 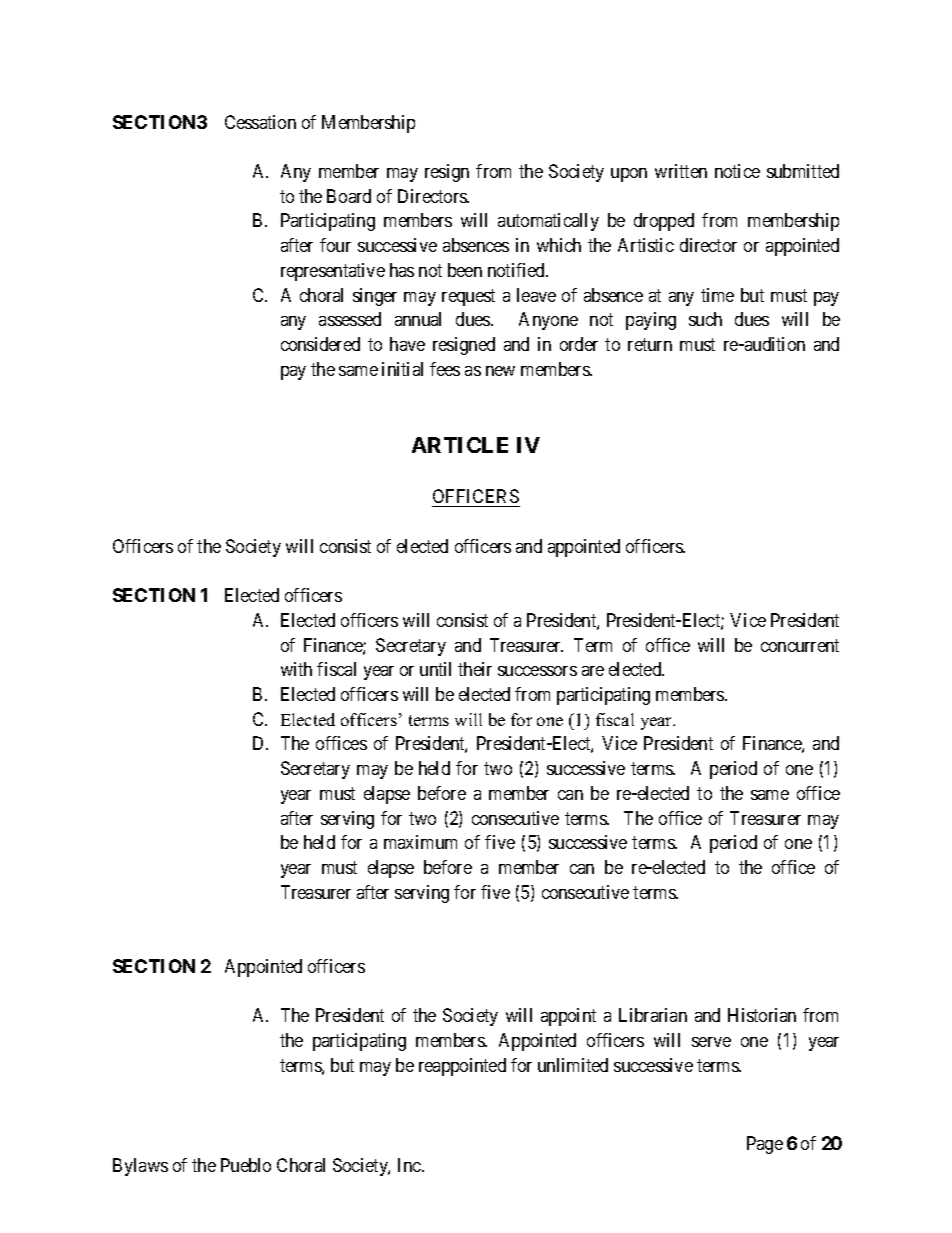 What do you see at coordinates (260, 122) in the screenshot?
I see `Cessation` at bounding box center [260, 122].
